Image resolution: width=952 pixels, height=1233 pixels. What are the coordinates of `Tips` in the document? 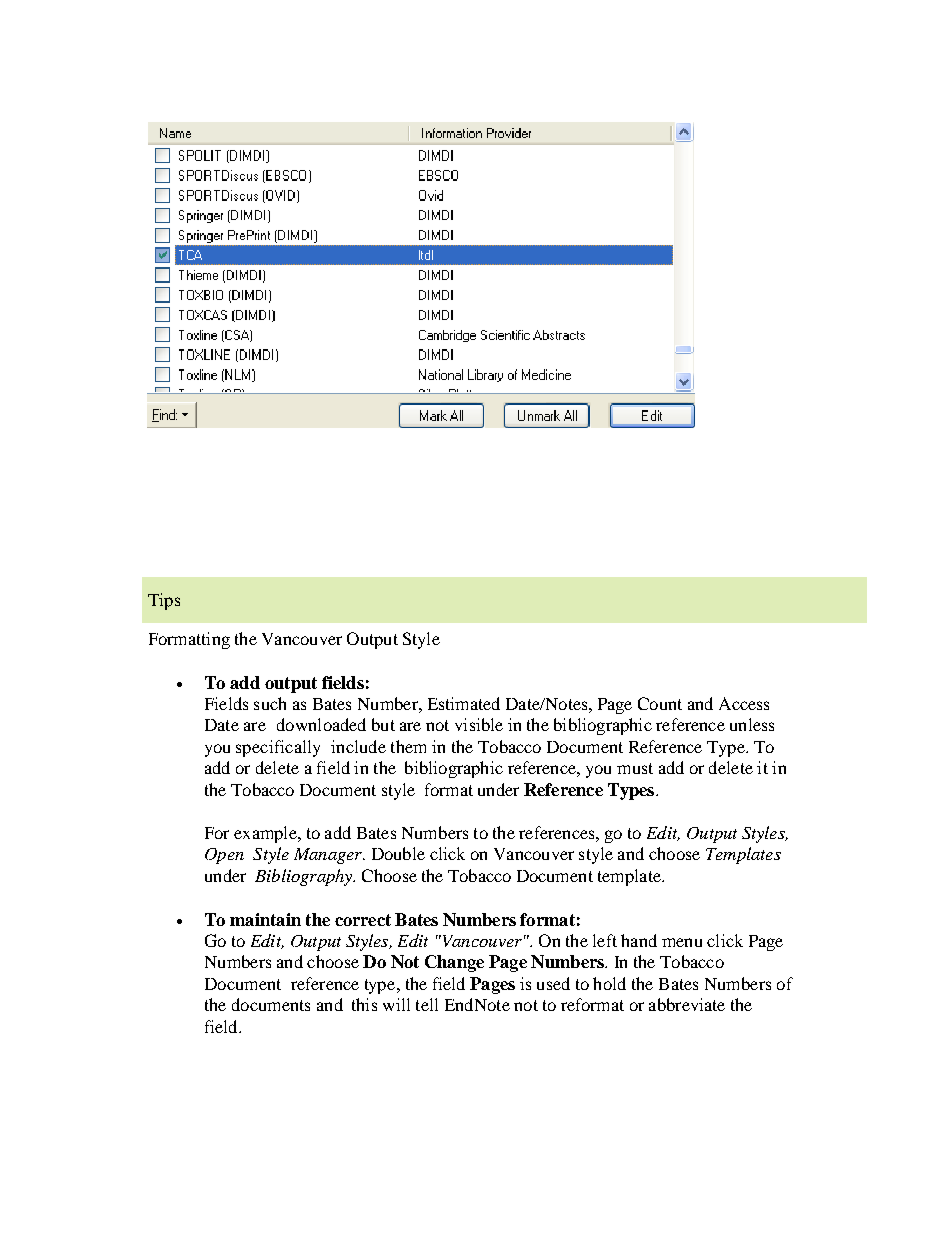 It's located at (164, 601).
